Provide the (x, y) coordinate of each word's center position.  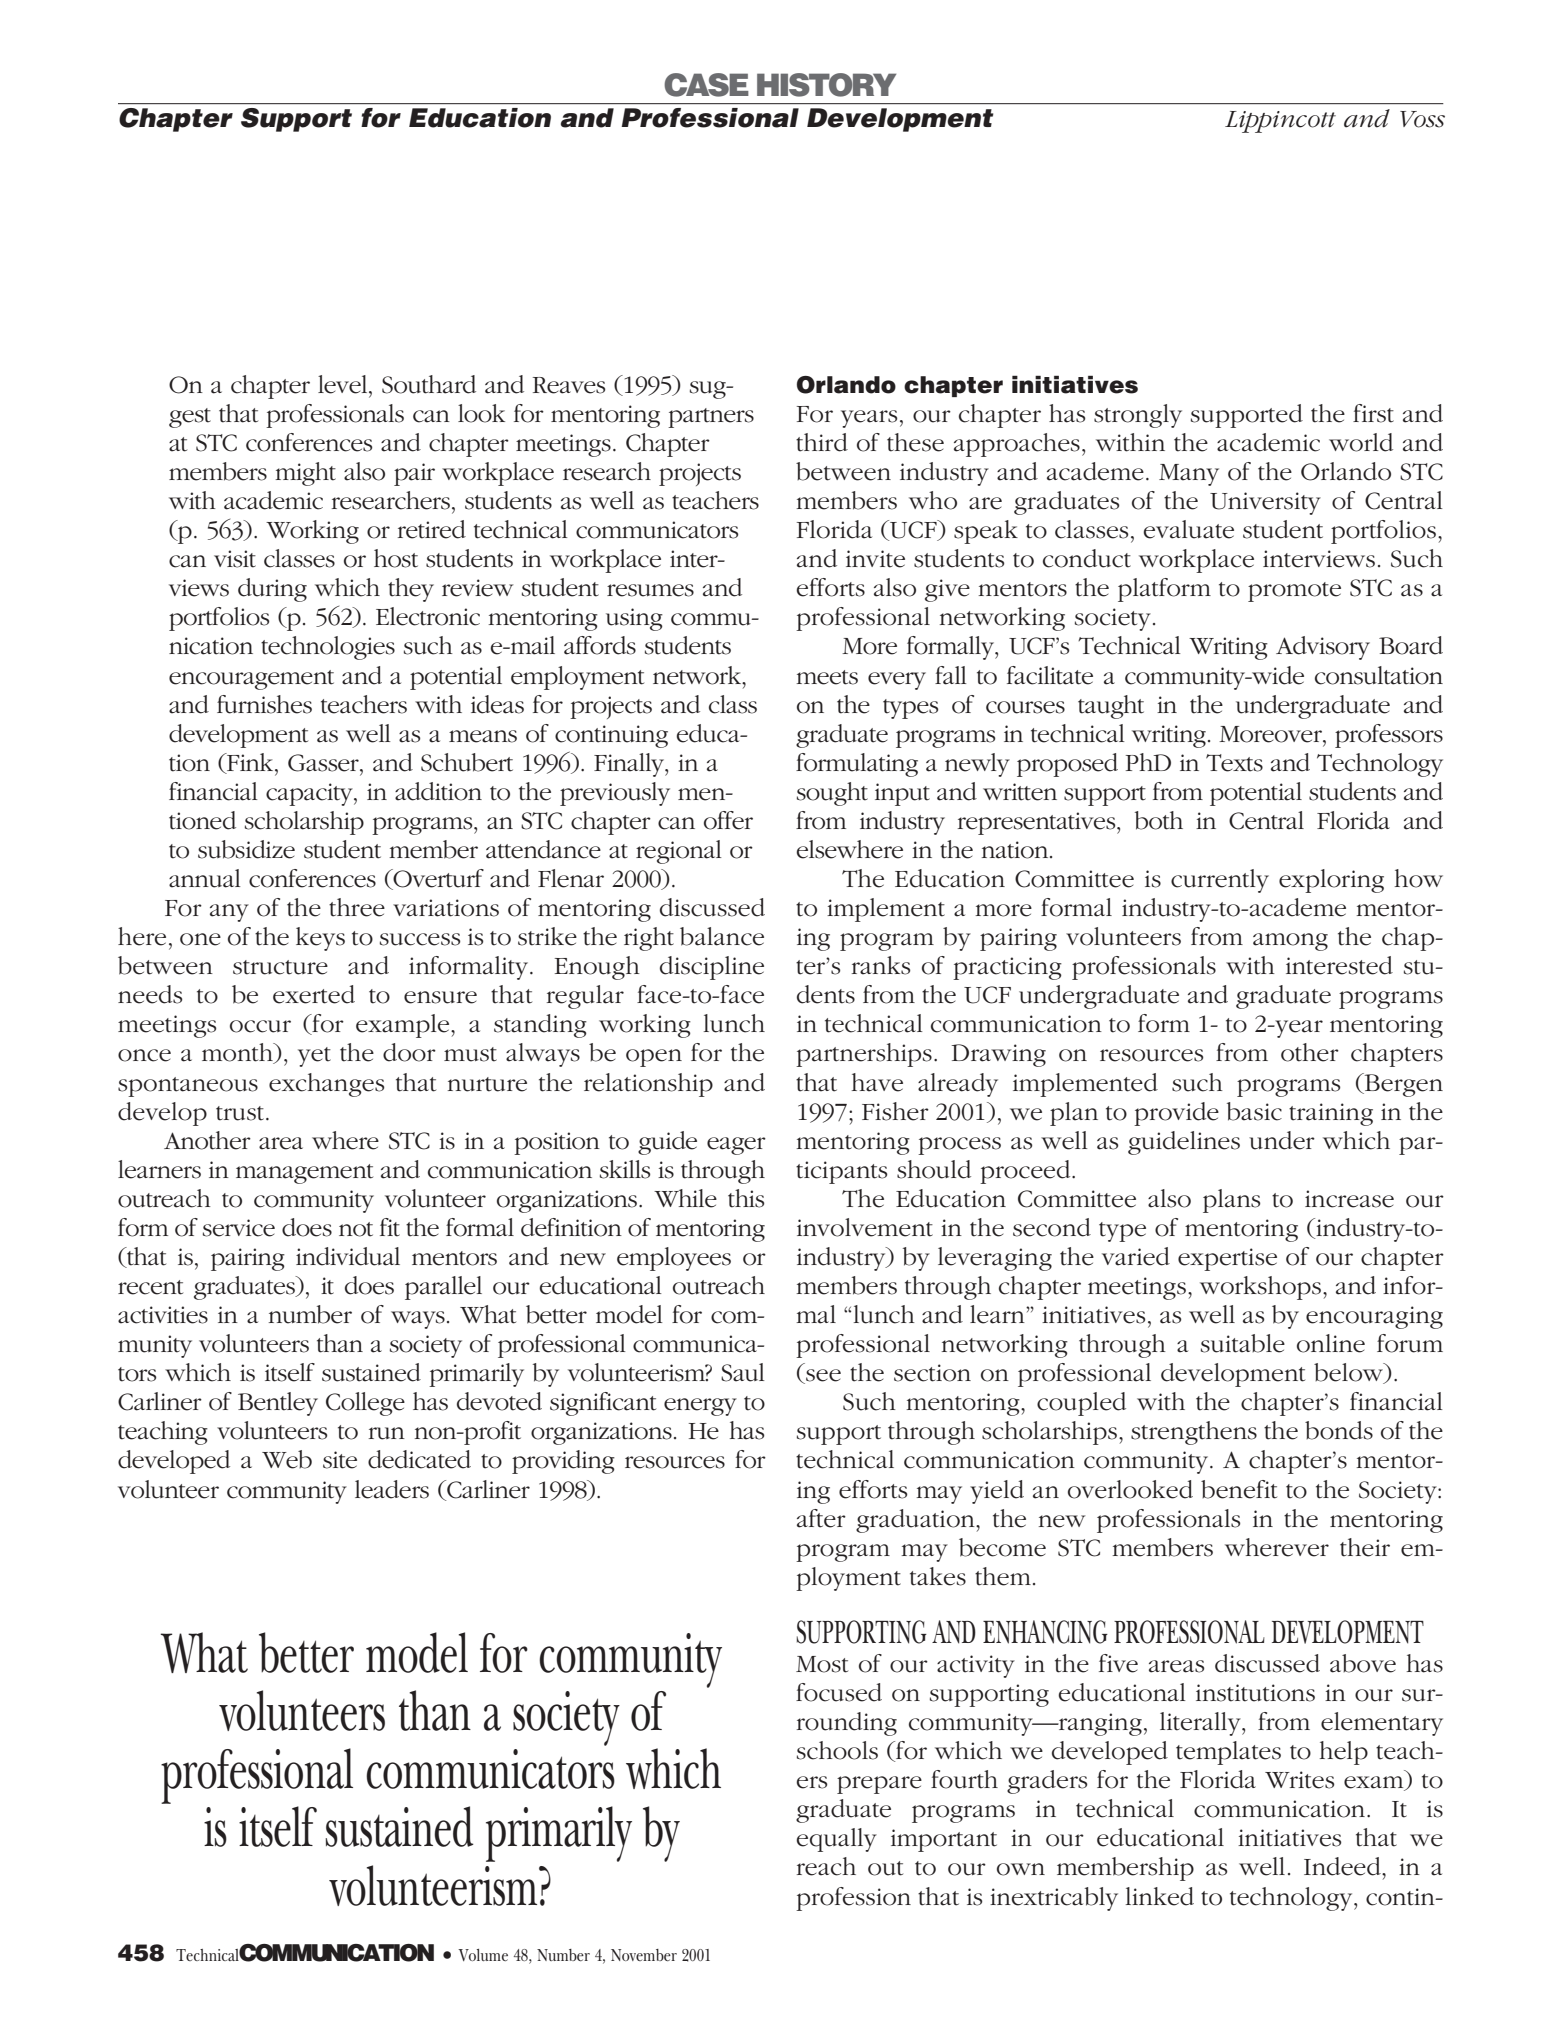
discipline (712, 968)
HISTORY (826, 85)
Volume (483, 1955)
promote (1294, 592)
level (344, 384)
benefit (1239, 1489)
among (1290, 942)
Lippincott (1280, 122)
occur (260, 1026)
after (821, 1518)
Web (287, 1459)
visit (235, 559)
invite (875, 559)
